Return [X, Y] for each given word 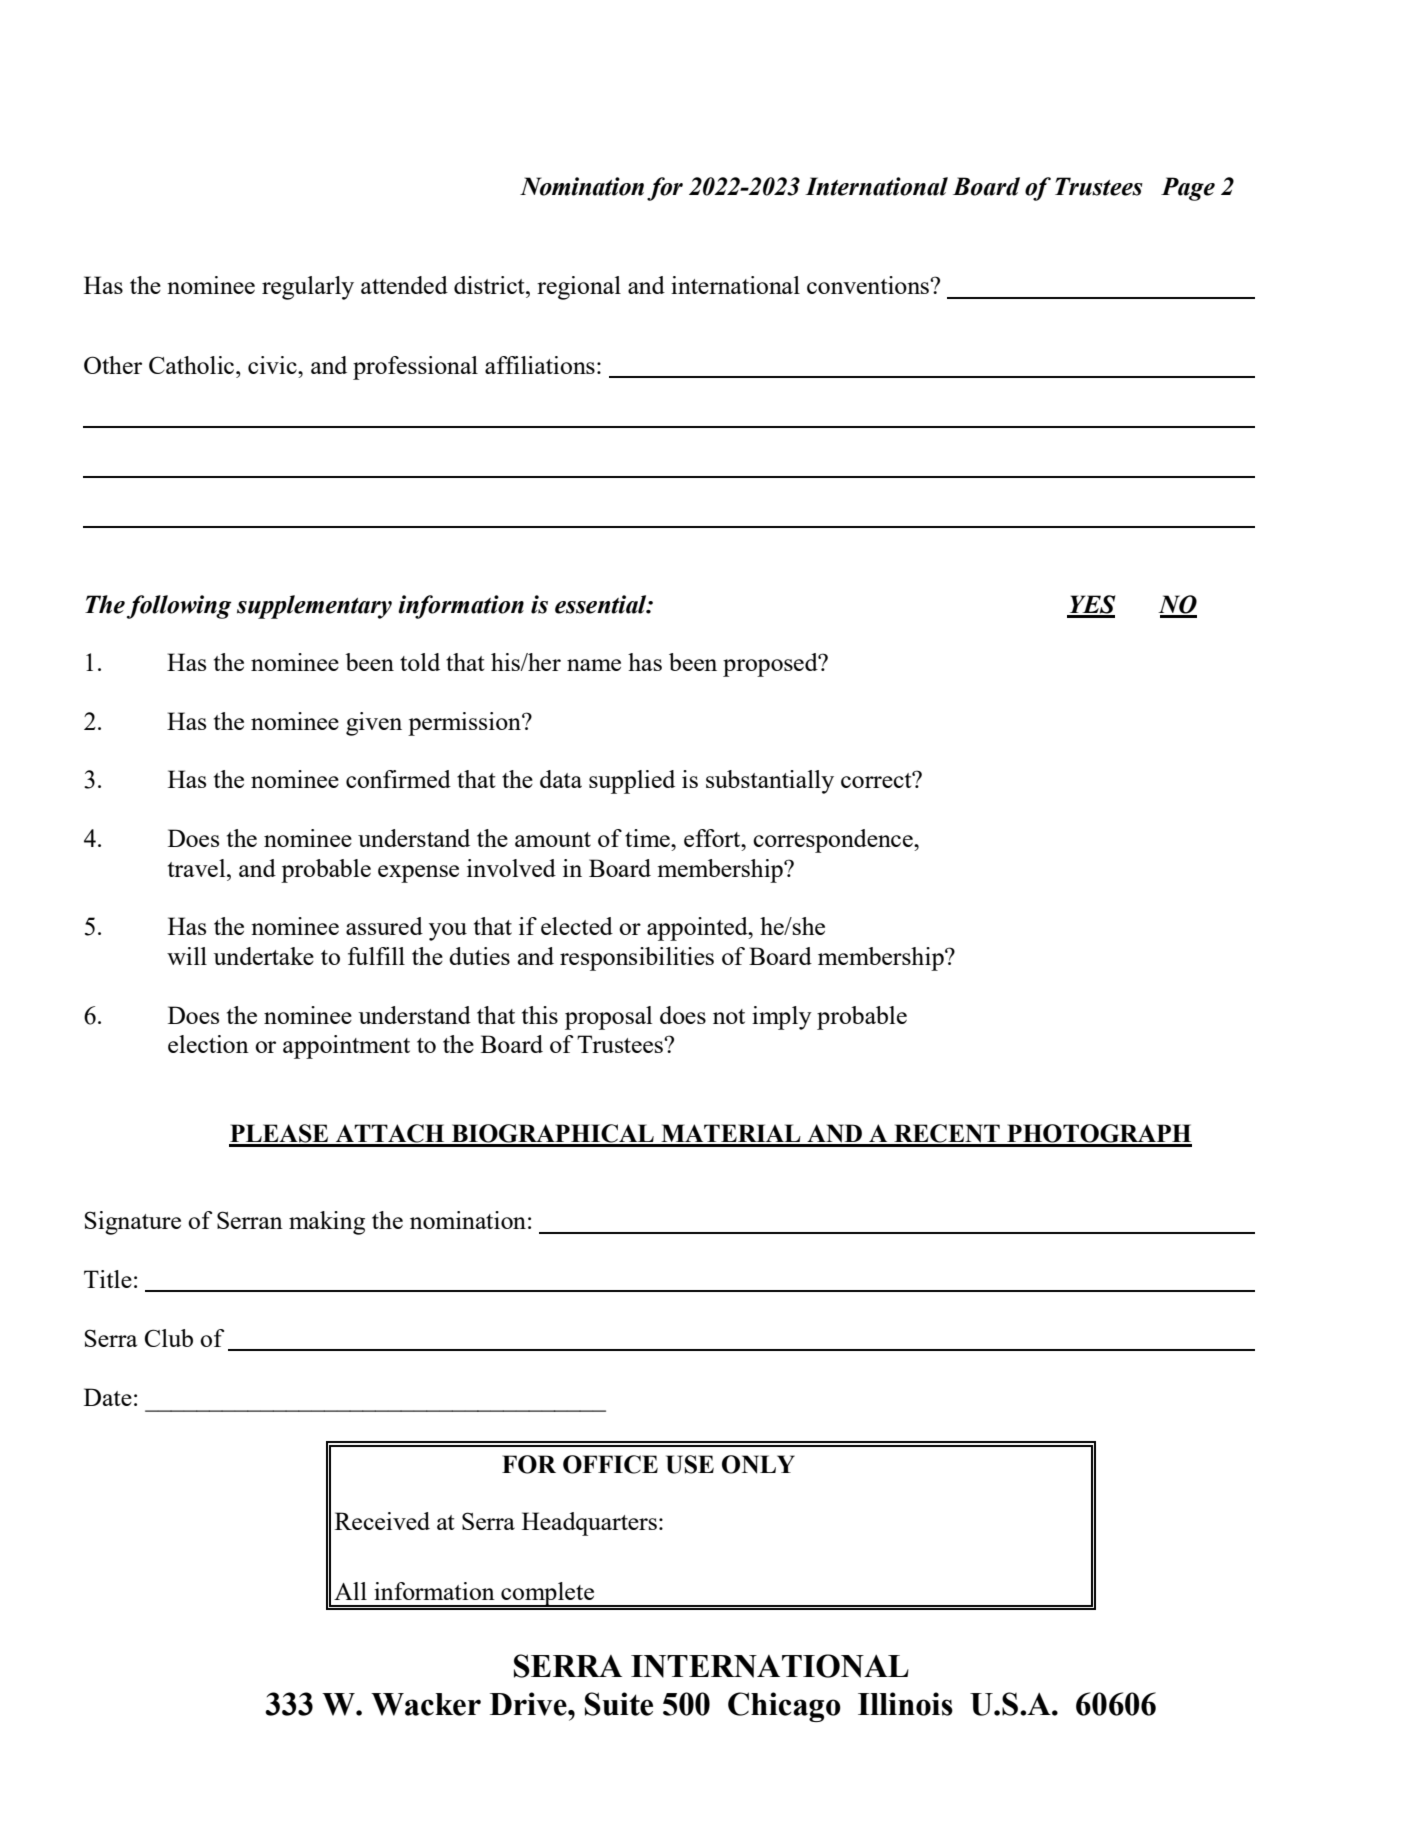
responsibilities [637, 959]
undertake [264, 956]
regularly [308, 288]
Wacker [426, 1704]
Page [1188, 189]
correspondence [834, 841]
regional [579, 288]
